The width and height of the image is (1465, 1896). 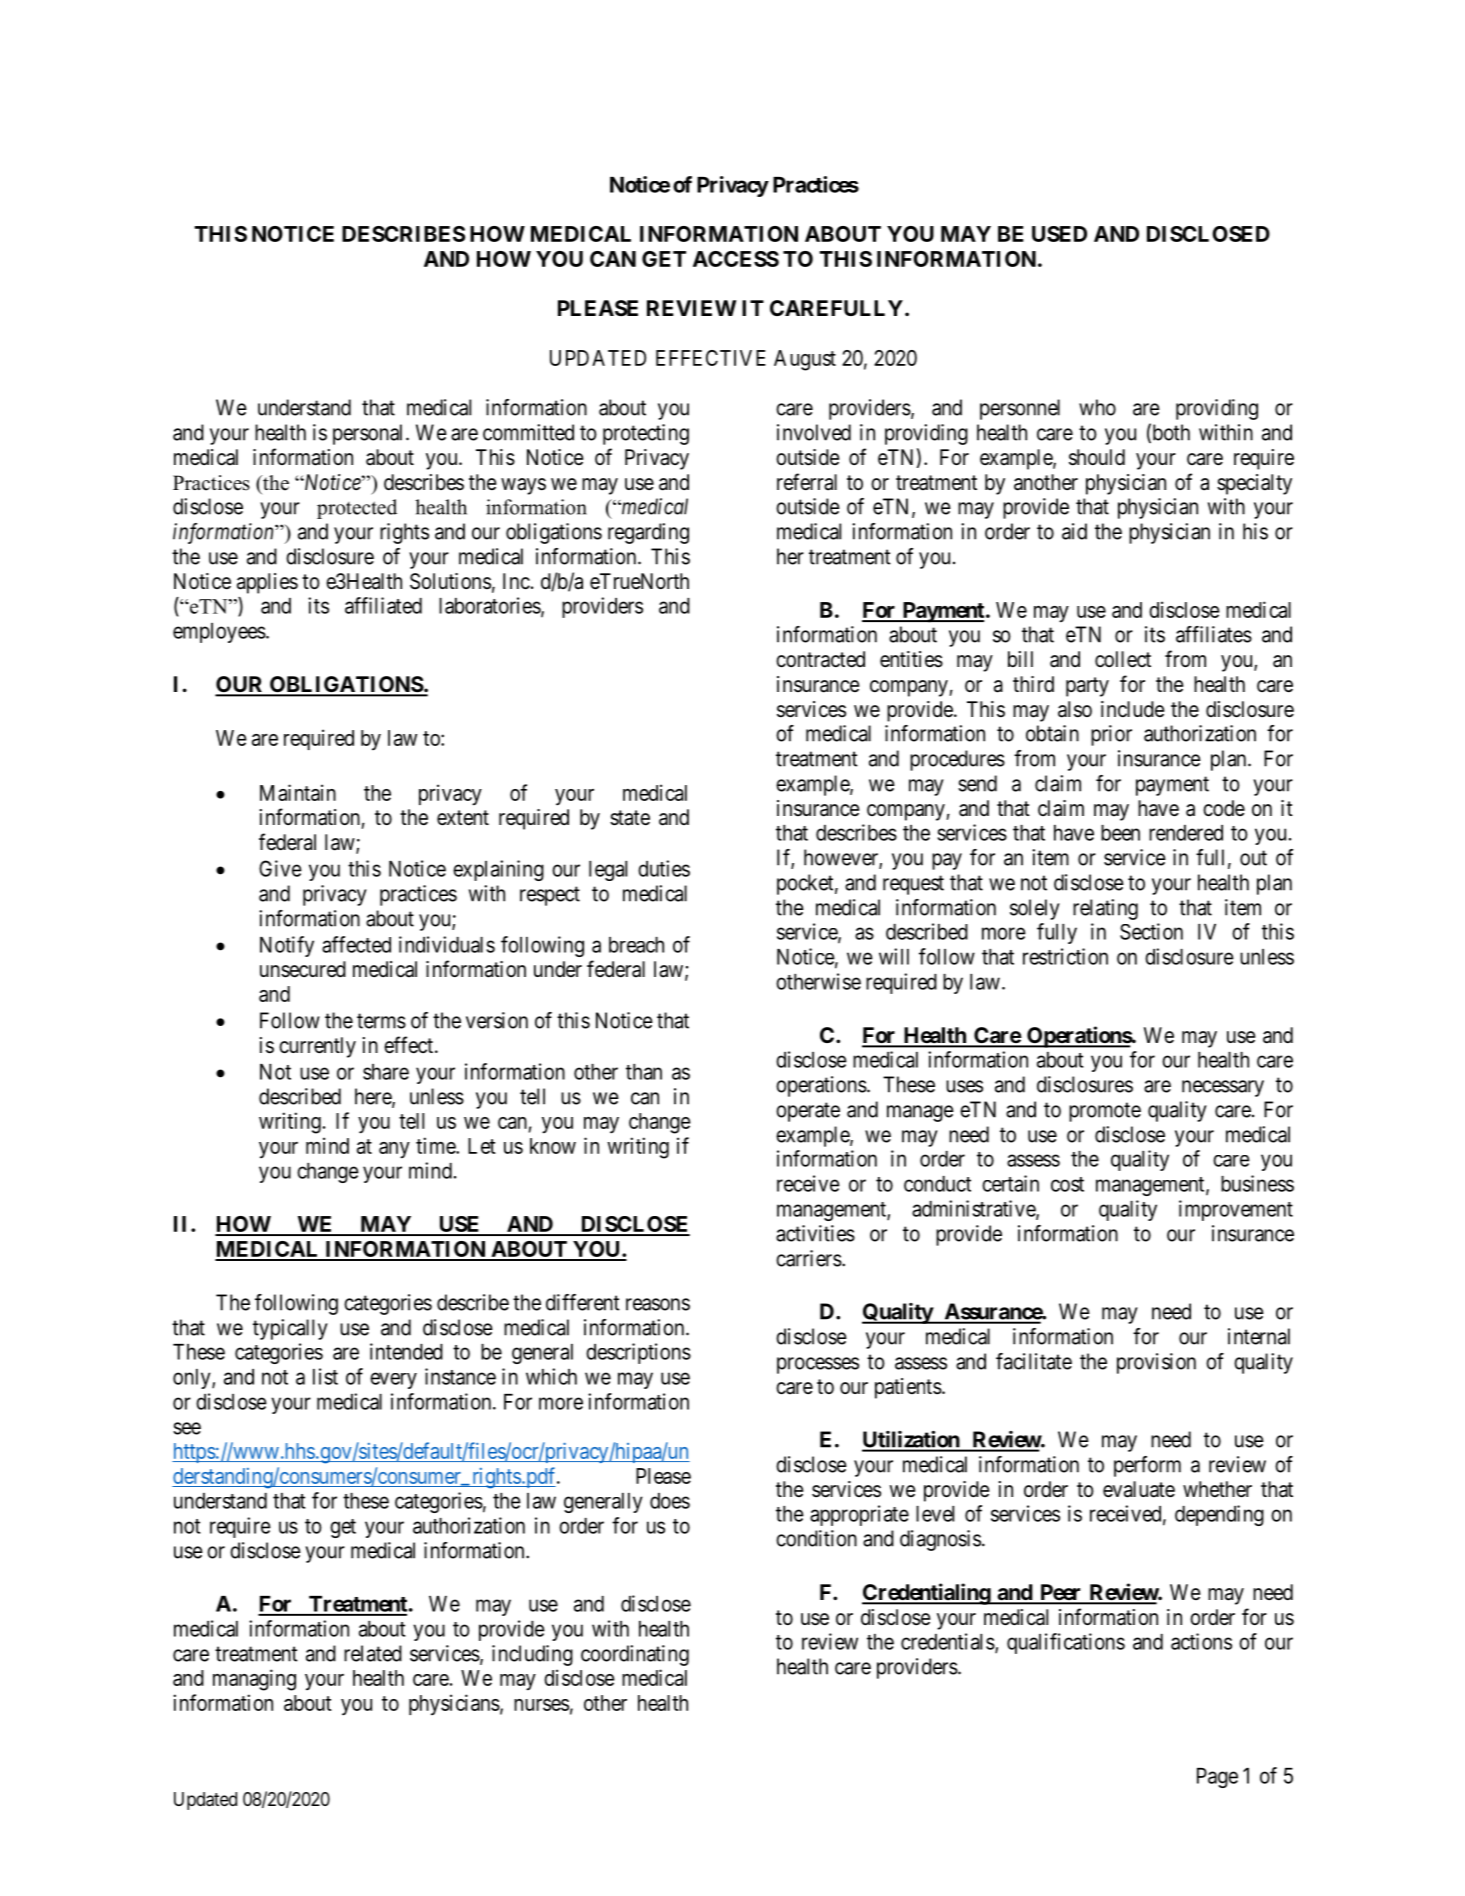 What do you see at coordinates (1059, 234) in the image?
I see `USED` at bounding box center [1059, 234].
